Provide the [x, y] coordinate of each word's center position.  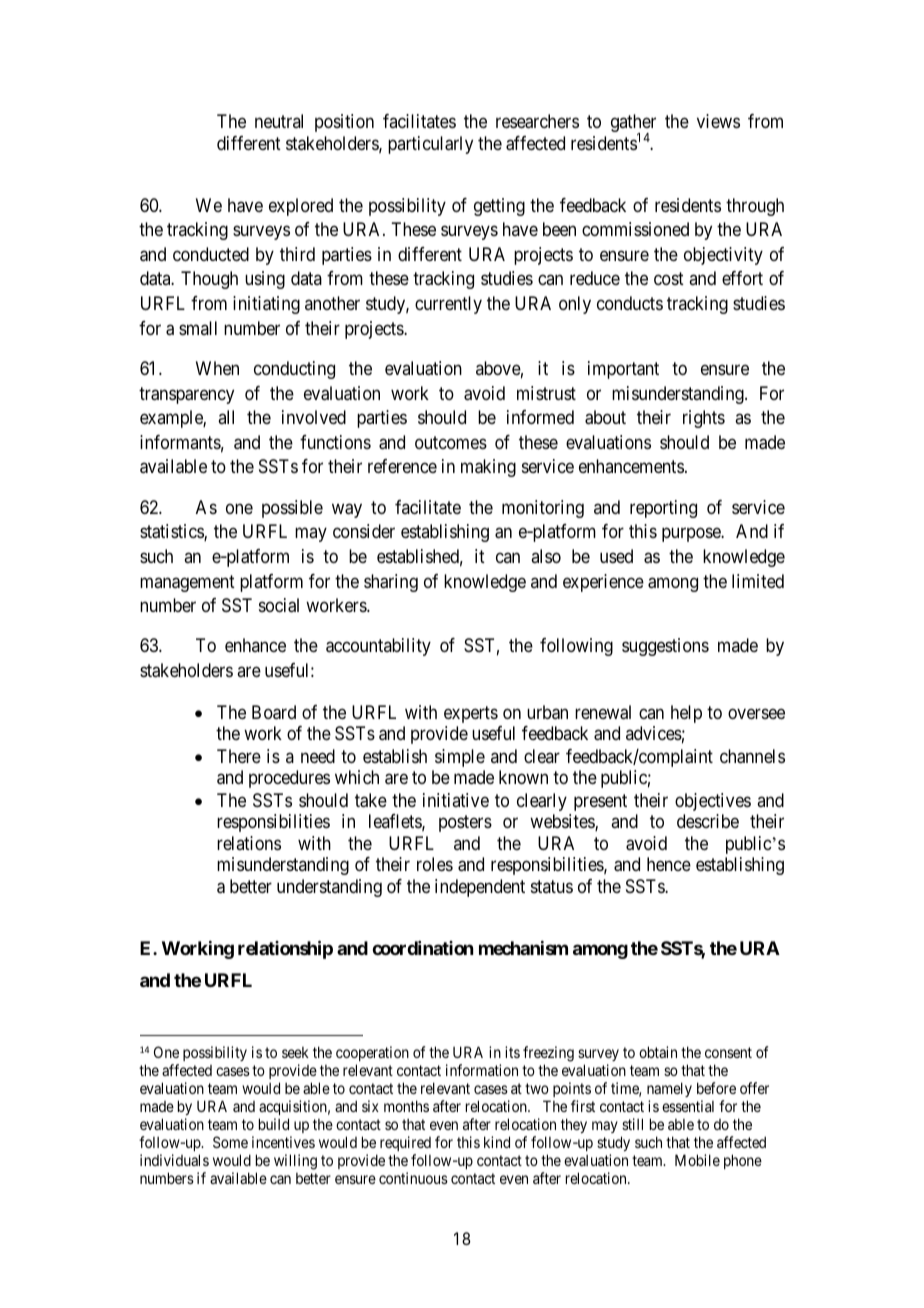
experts [471, 714]
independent [480, 888]
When [217, 368]
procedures [289, 779]
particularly [430, 145]
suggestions [665, 647]
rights [704, 419]
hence [669, 864]
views [718, 121]
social [279, 605]
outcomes [451, 442]
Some [230, 1142]
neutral [279, 121]
